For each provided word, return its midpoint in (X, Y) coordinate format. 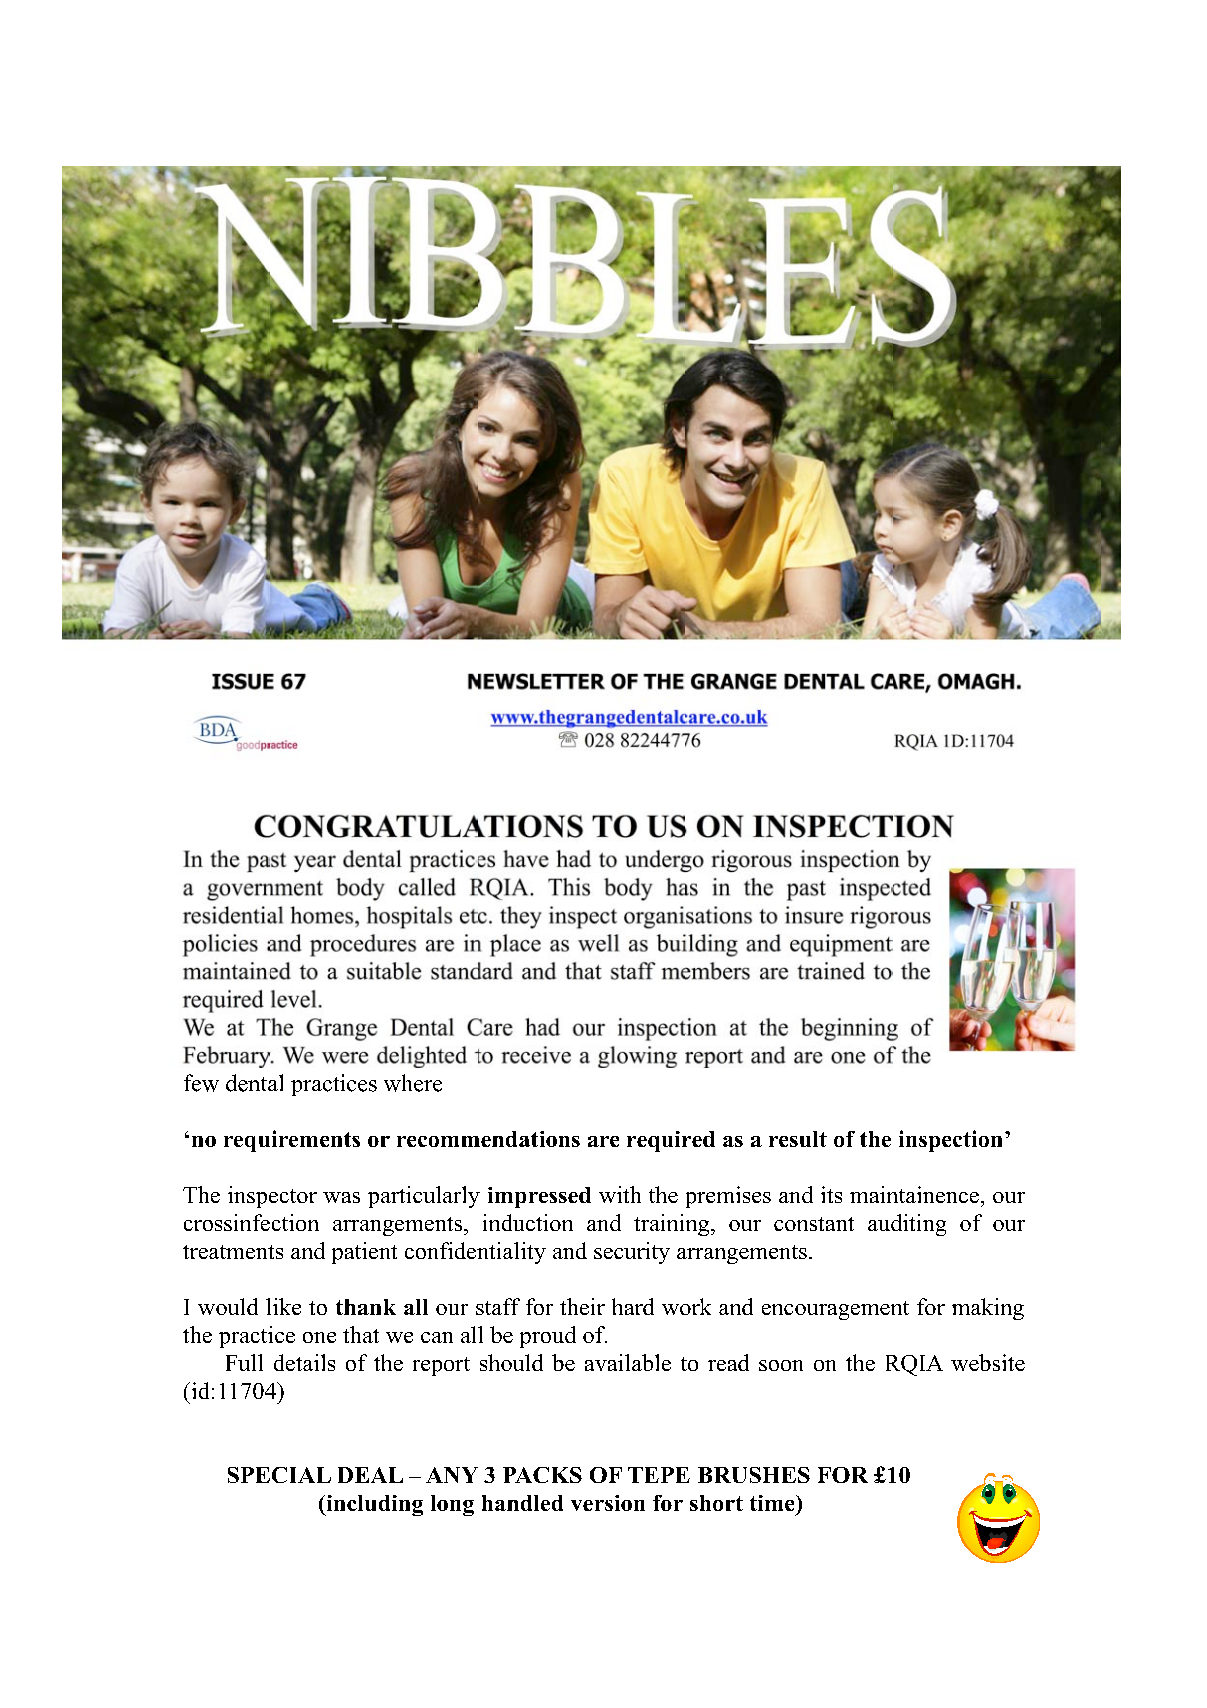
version (608, 1503)
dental (254, 1083)
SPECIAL (279, 1475)
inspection (950, 1141)
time (773, 1503)
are (603, 1141)
